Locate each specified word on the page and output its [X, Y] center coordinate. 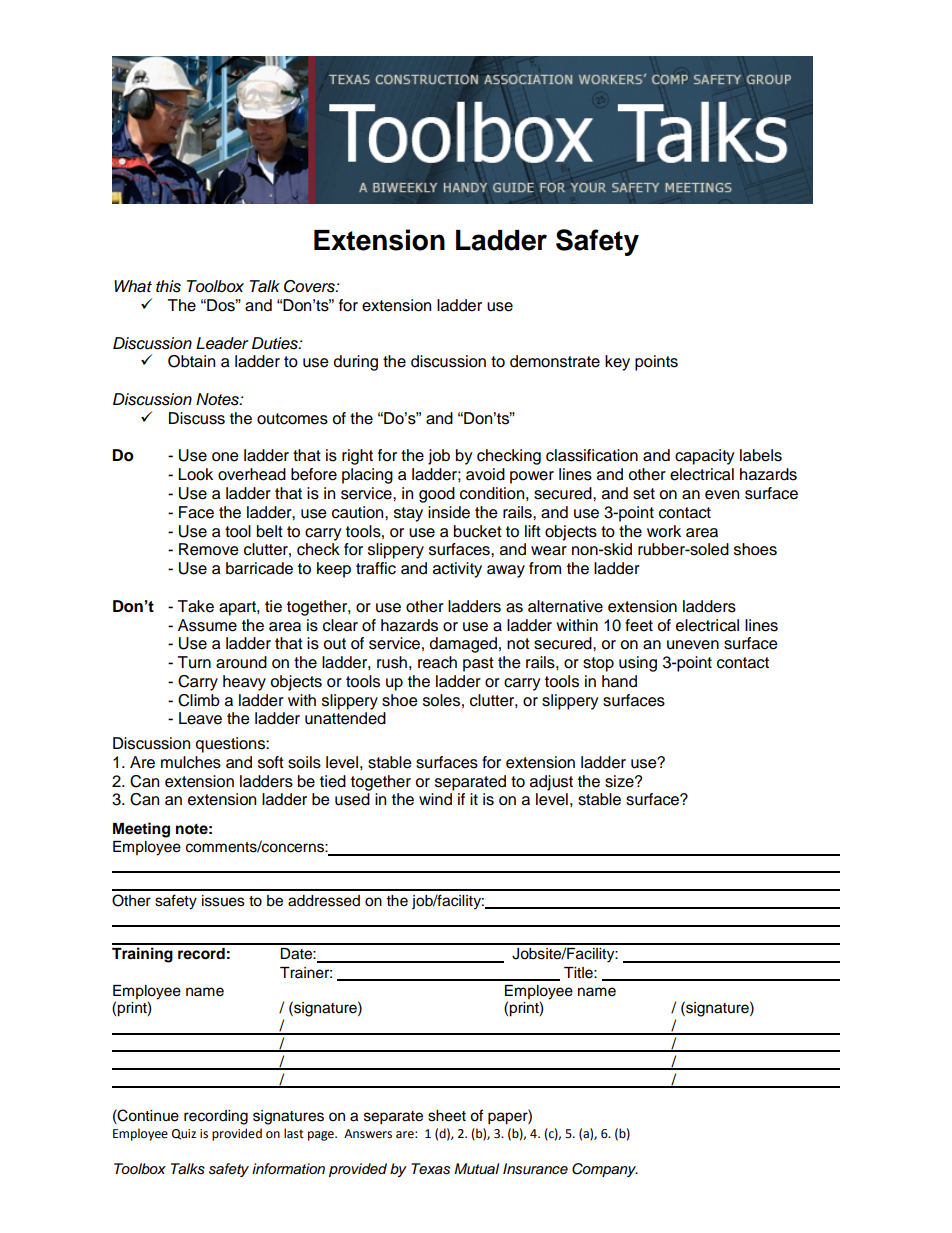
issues [223, 901]
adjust [551, 783]
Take [196, 606]
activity [457, 570]
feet [639, 625]
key [617, 363]
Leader [222, 343]
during [356, 363]
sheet [447, 1116]
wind [435, 799]
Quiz [184, 1134]
